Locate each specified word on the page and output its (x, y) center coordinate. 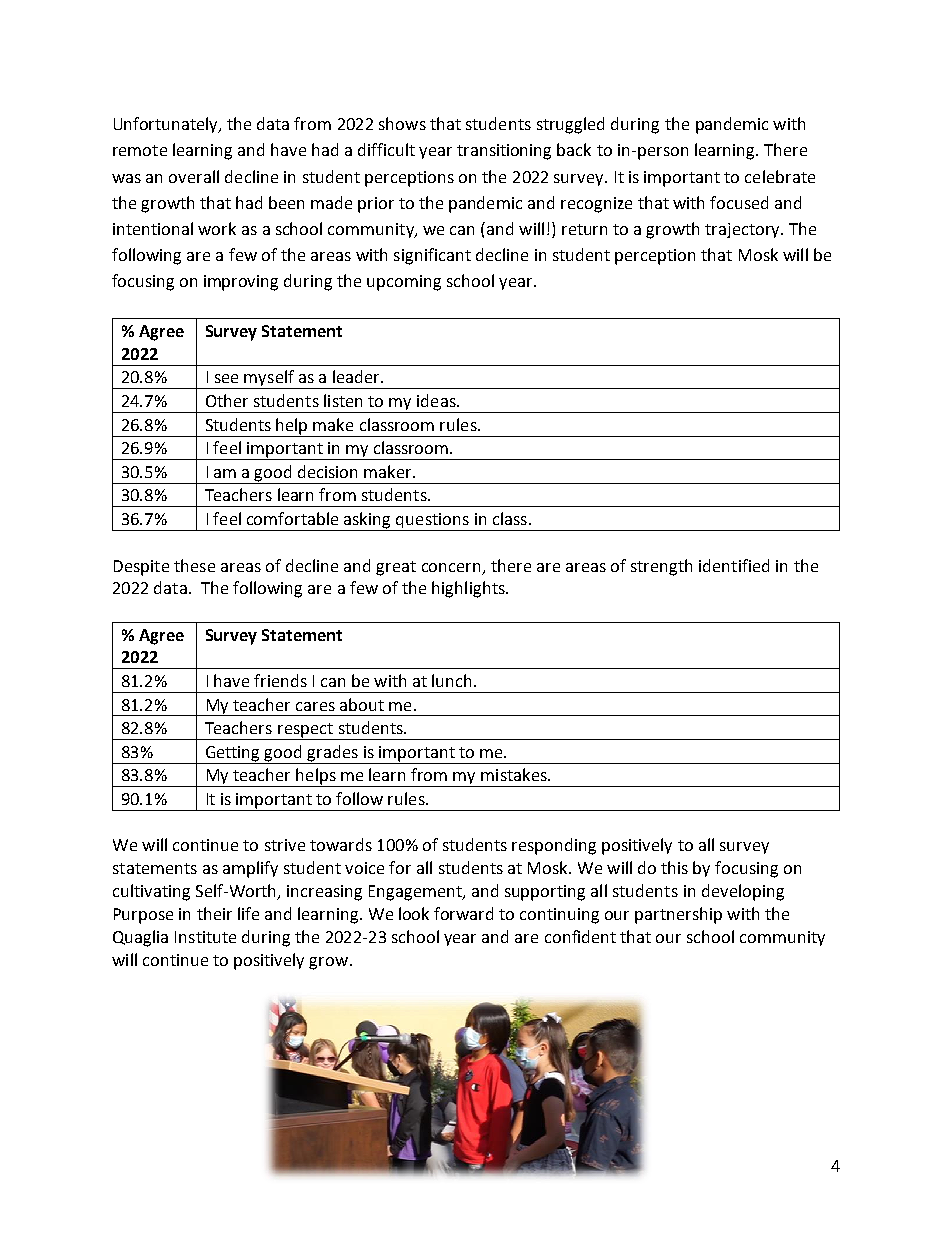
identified (734, 565)
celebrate (780, 176)
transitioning (504, 152)
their (214, 913)
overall (194, 176)
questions (432, 522)
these (194, 565)
